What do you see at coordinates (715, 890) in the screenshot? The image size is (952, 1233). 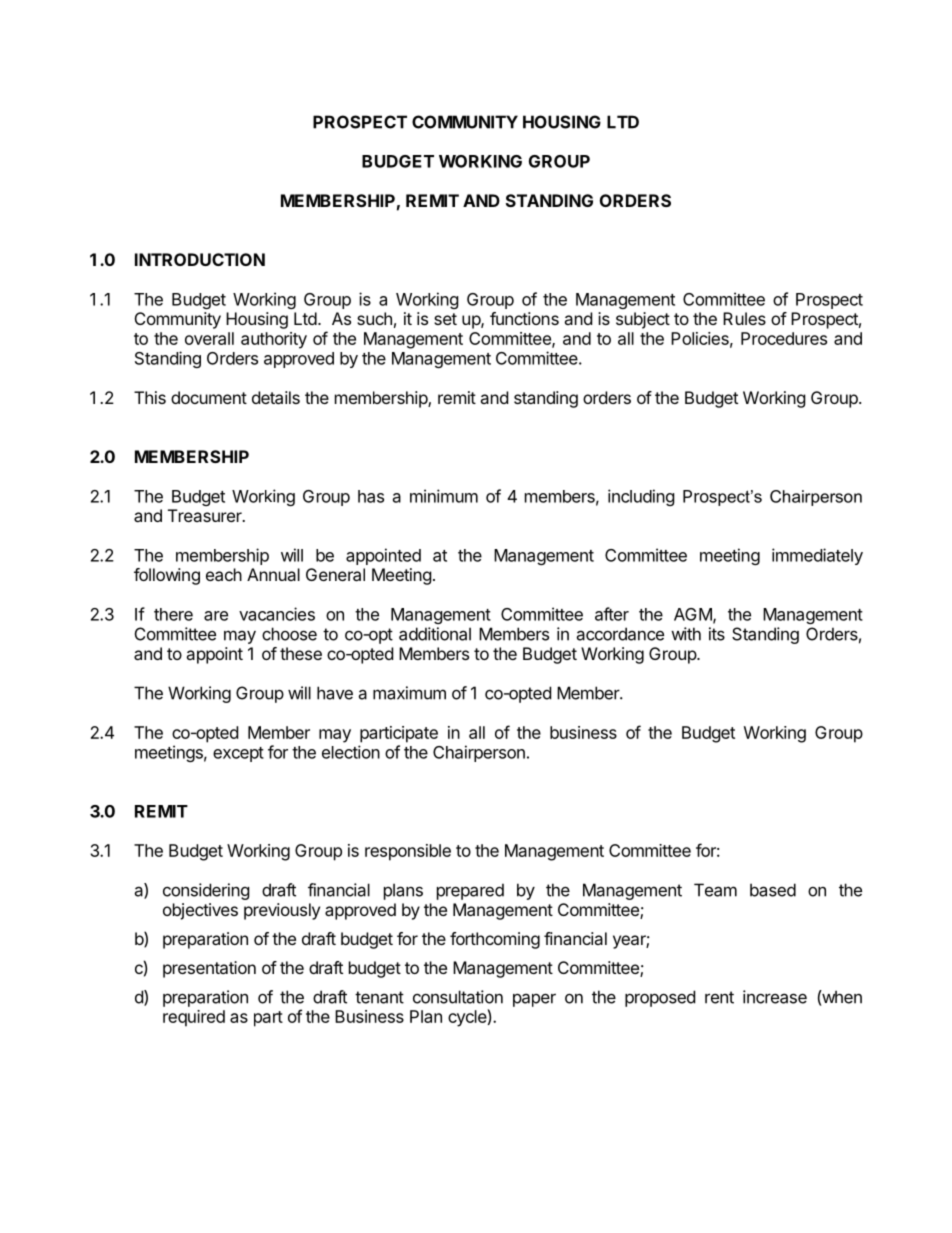 I see `Team` at bounding box center [715, 890].
